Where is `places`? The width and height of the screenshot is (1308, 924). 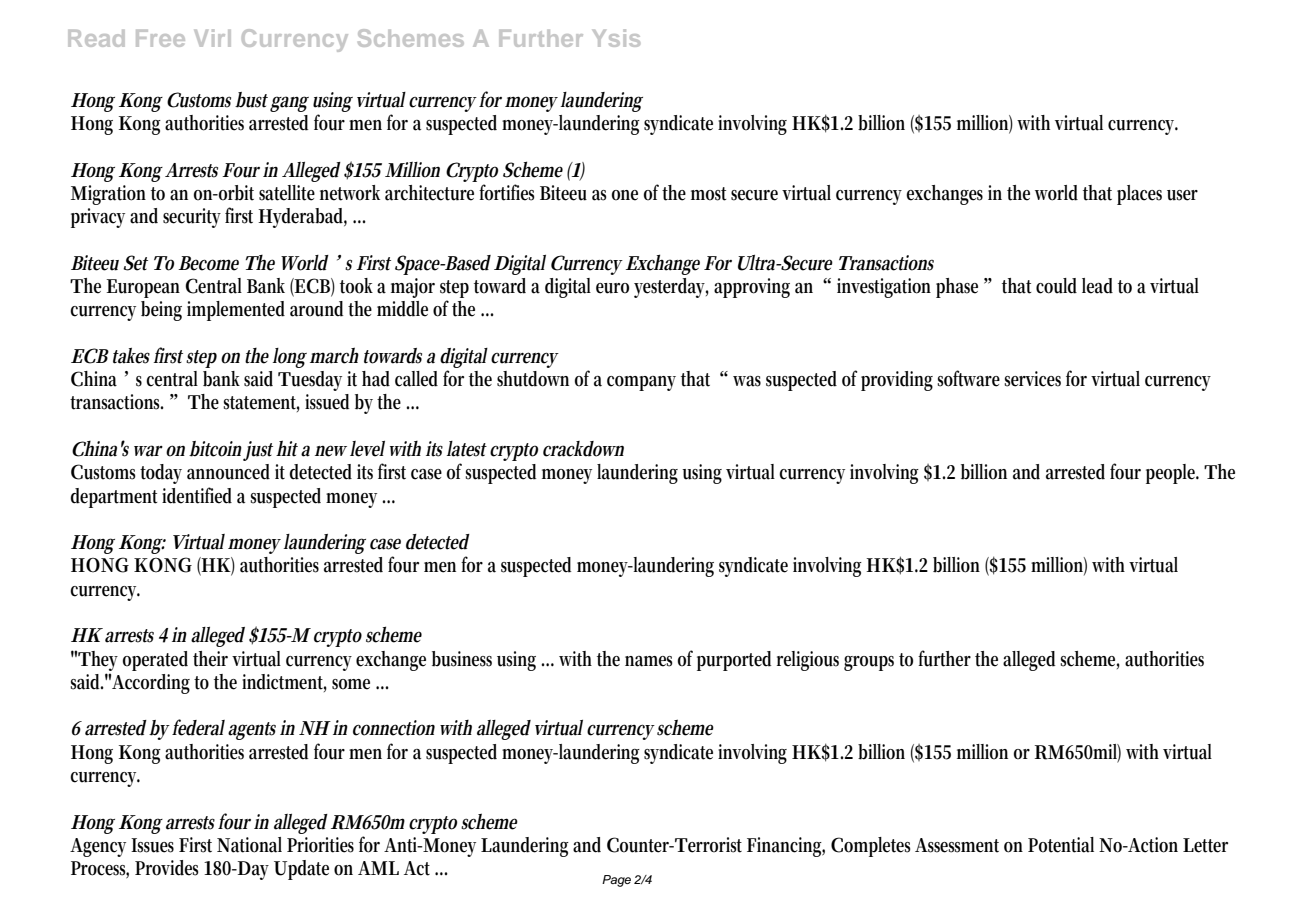
places is located at coordinates (1139, 195).
